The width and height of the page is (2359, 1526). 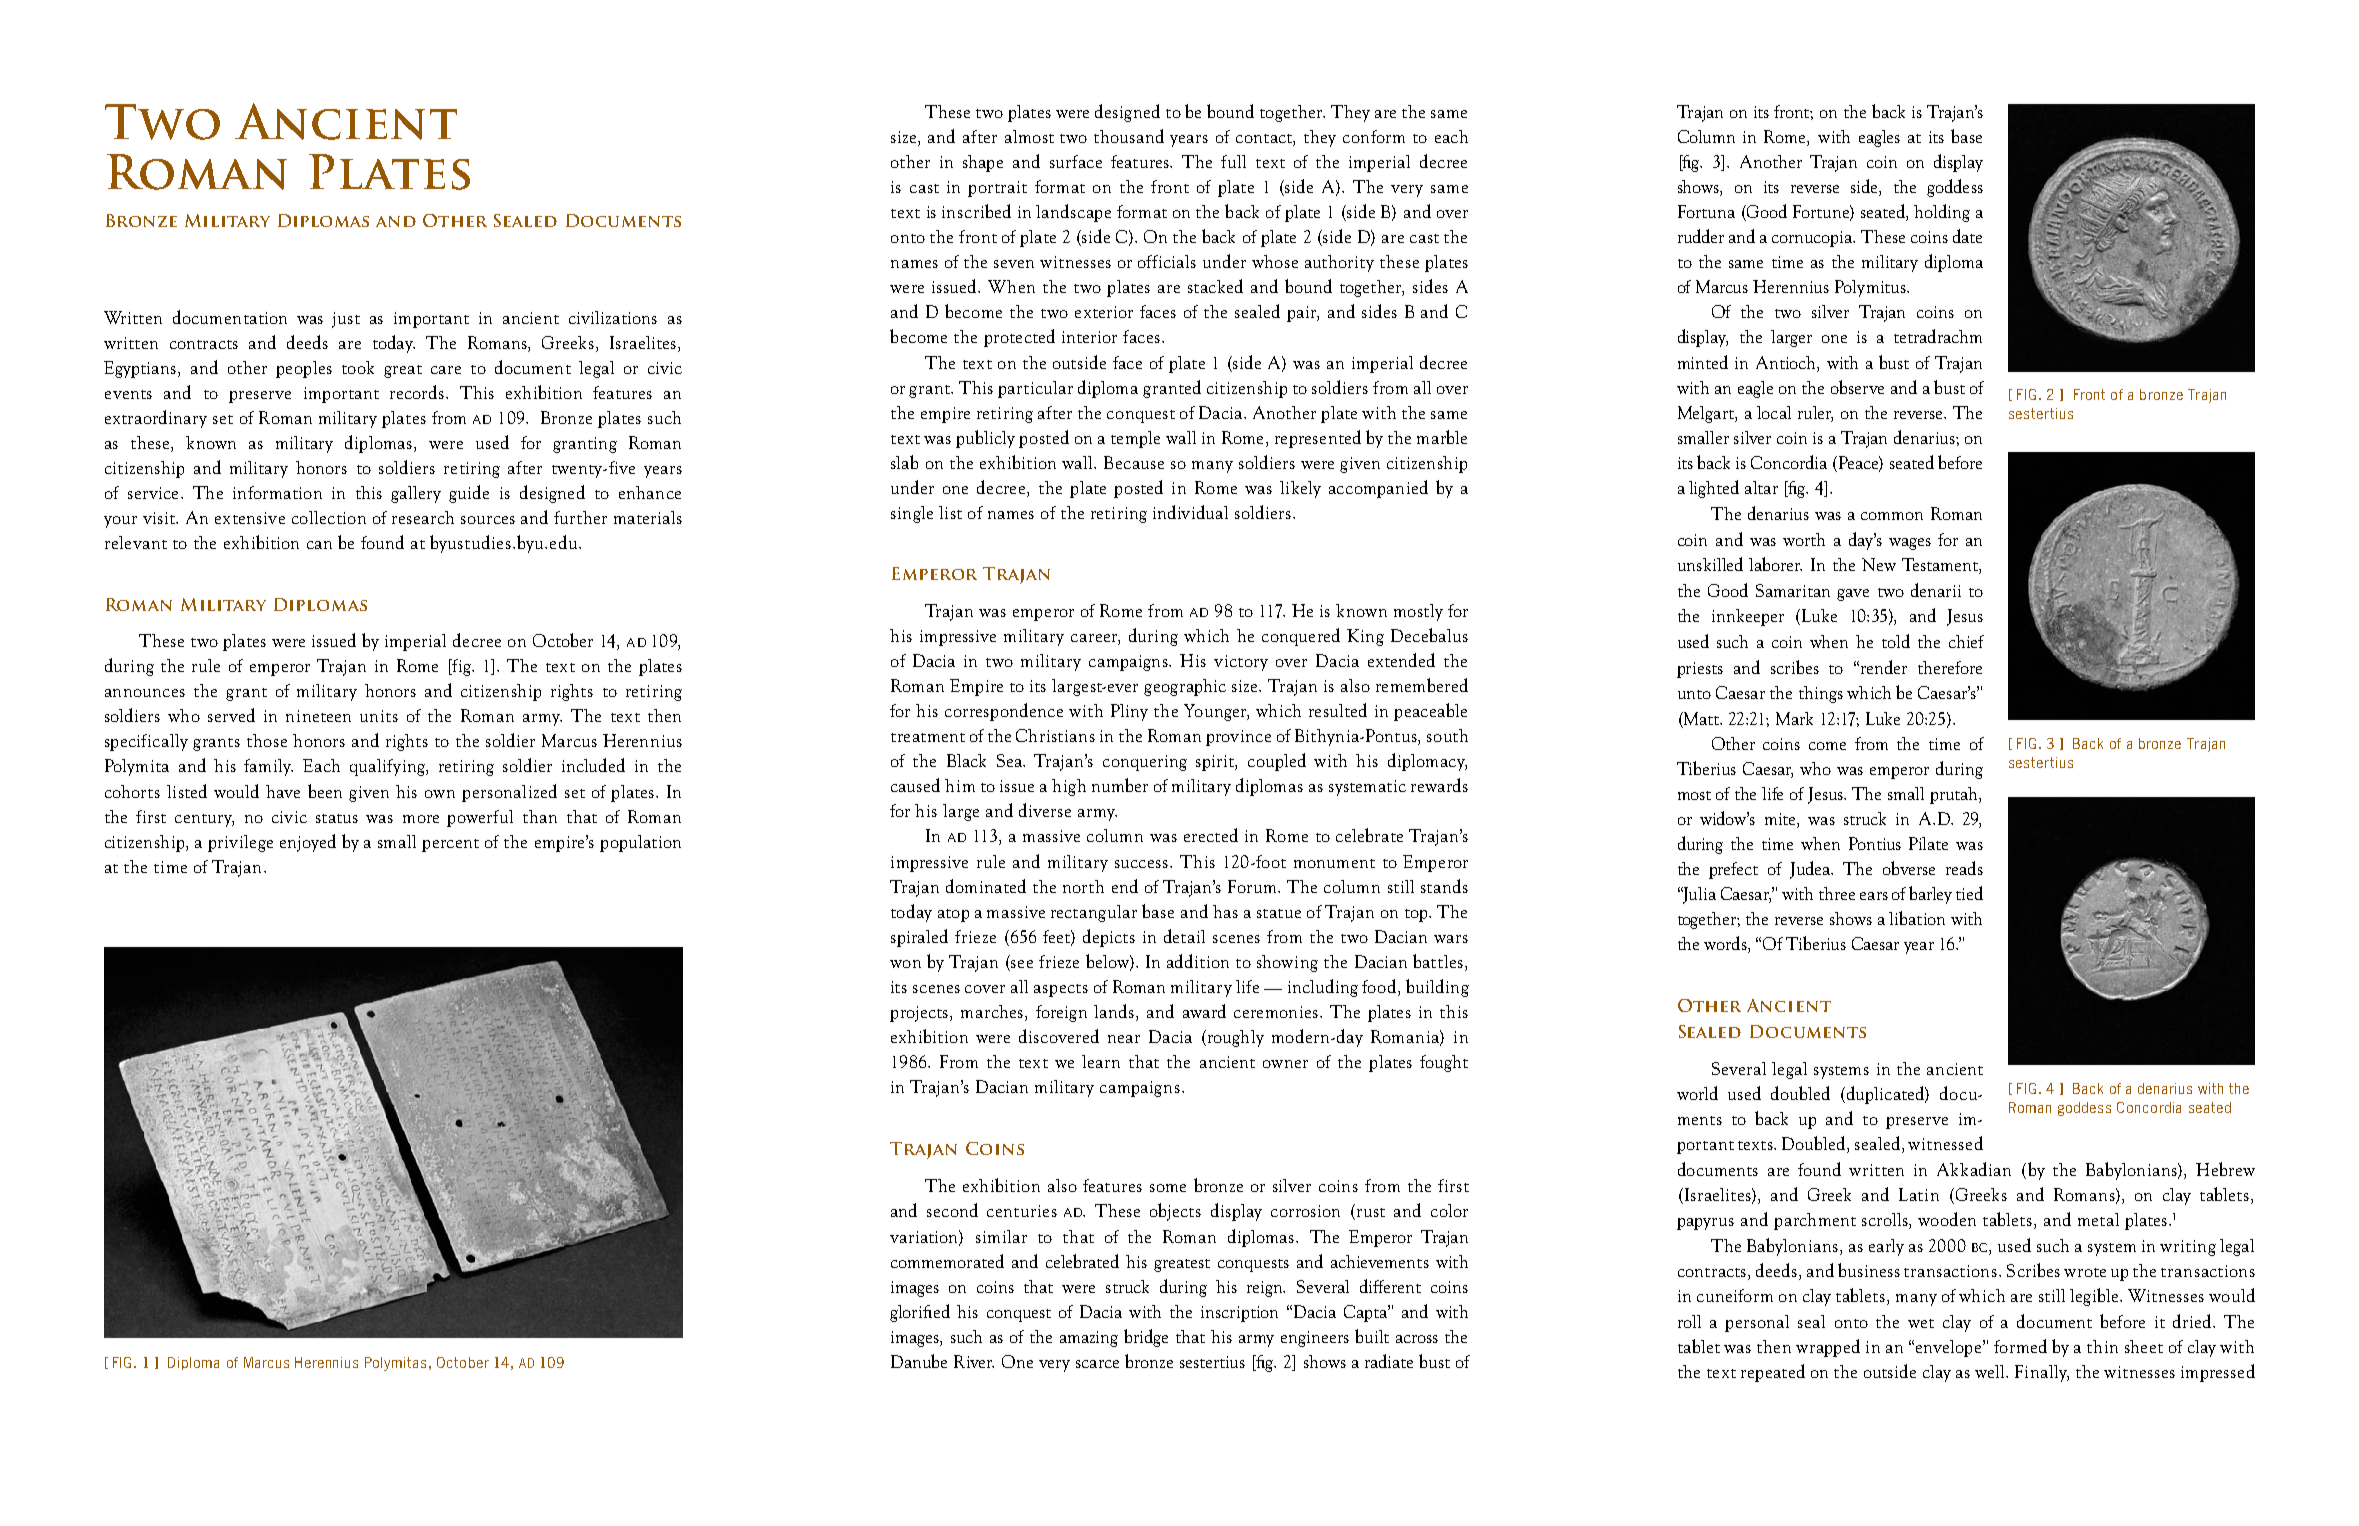 What do you see at coordinates (920, 1014) in the page?
I see `projects` at bounding box center [920, 1014].
